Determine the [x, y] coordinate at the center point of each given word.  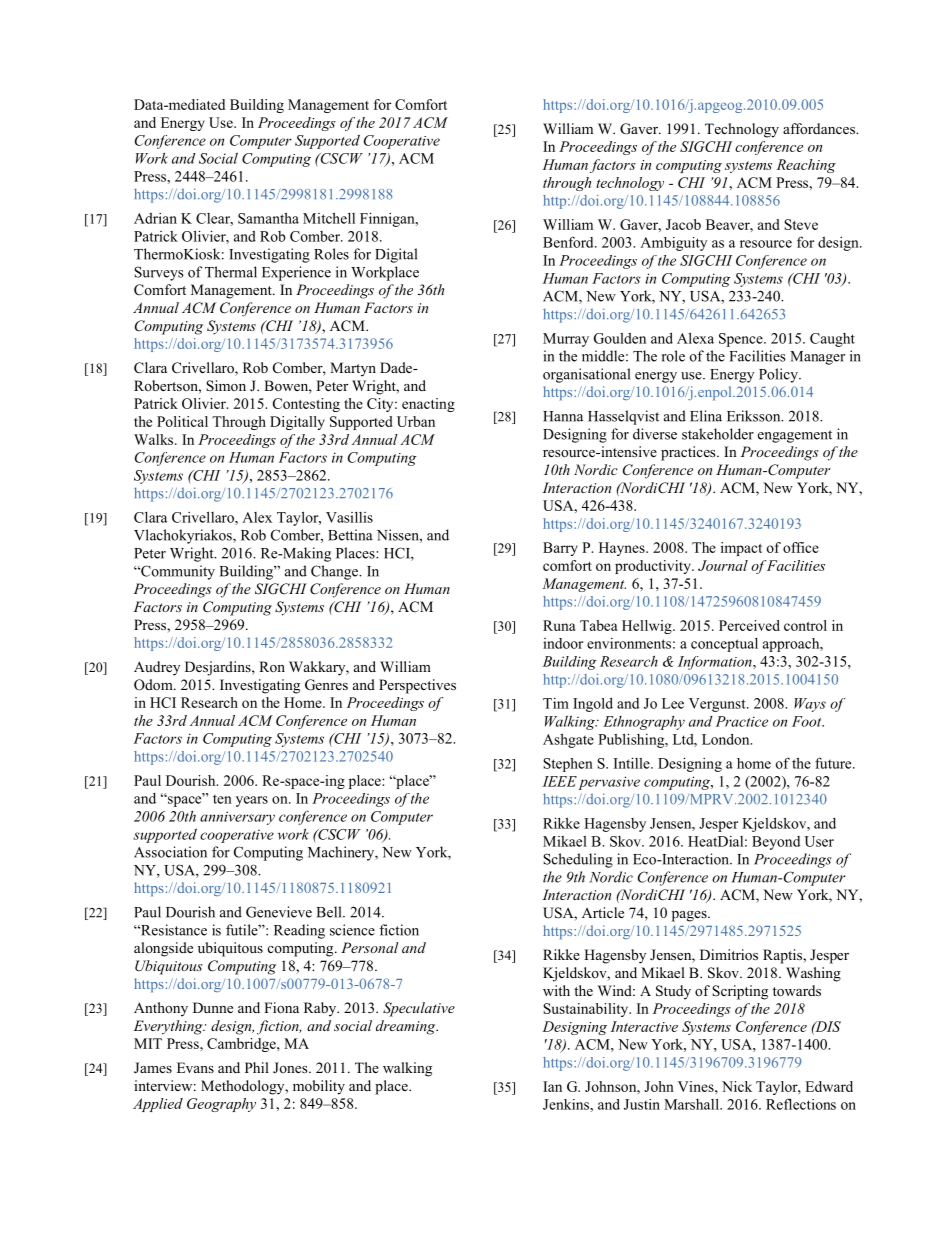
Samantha [268, 218]
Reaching [806, 166]
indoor [563, 643]
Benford [569, 242]
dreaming [407, 1027]
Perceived [749, 625]
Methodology [244, 1087]
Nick [737, 1086]
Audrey [157, 668]
